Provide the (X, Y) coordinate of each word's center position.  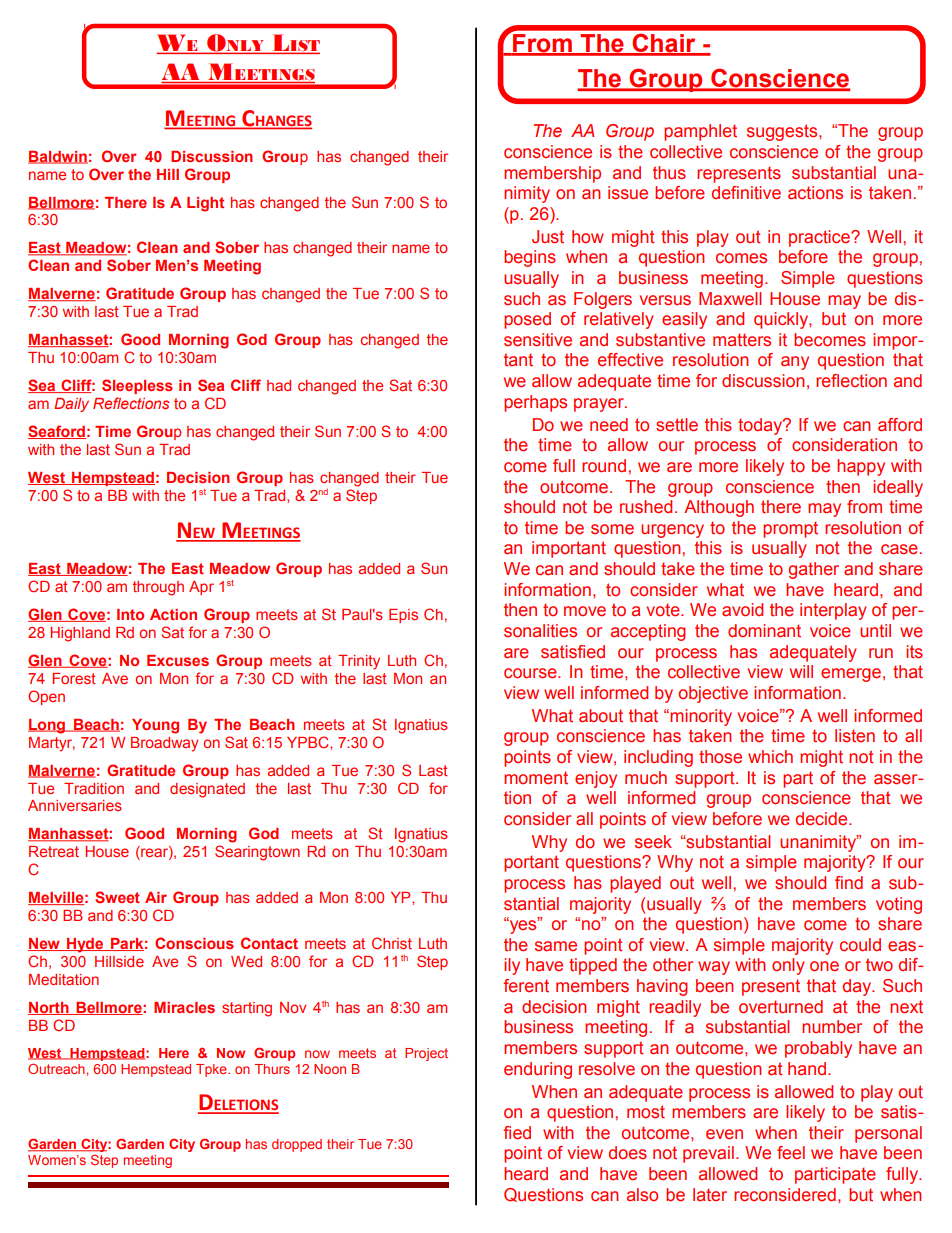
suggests (783, 132)
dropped (297, 1145)
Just (548, 237)
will (801, 671)
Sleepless (137, 386)
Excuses (178, 660)
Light (205, 204)
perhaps (535, 403)
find (849, 882)
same (556, 946)
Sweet (117, 897)
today (761, 426)
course (531, 673)
